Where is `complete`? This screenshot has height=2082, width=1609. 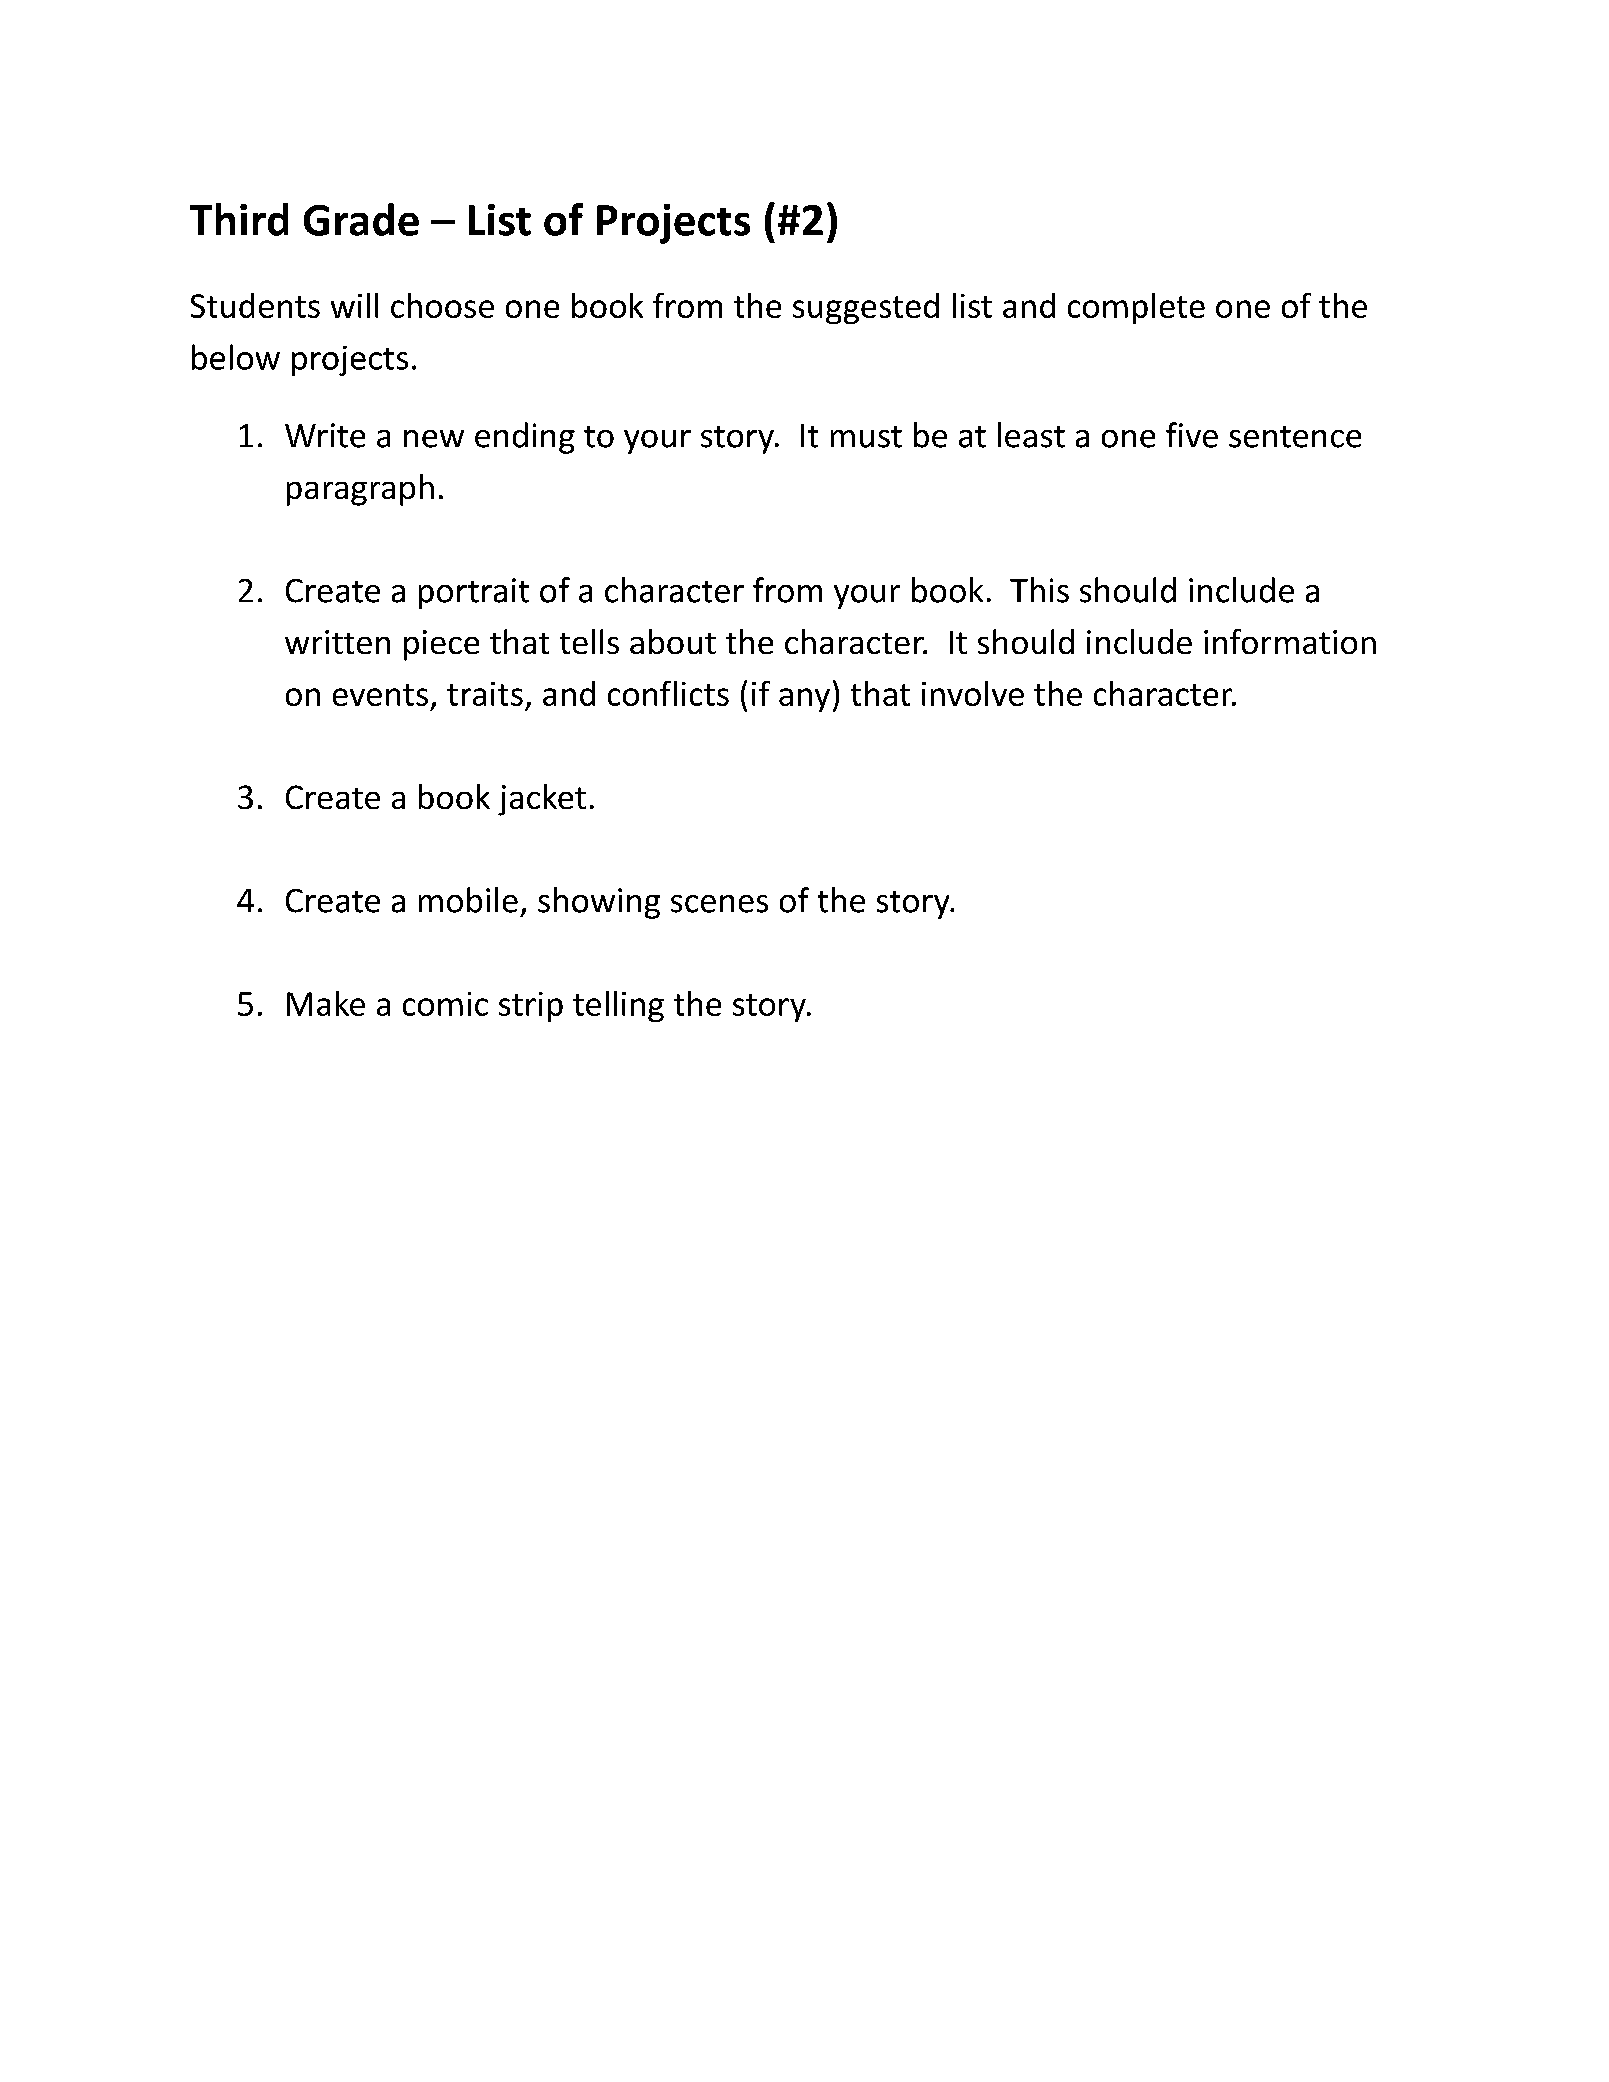 complete is located at coordinates (1136, 308).
